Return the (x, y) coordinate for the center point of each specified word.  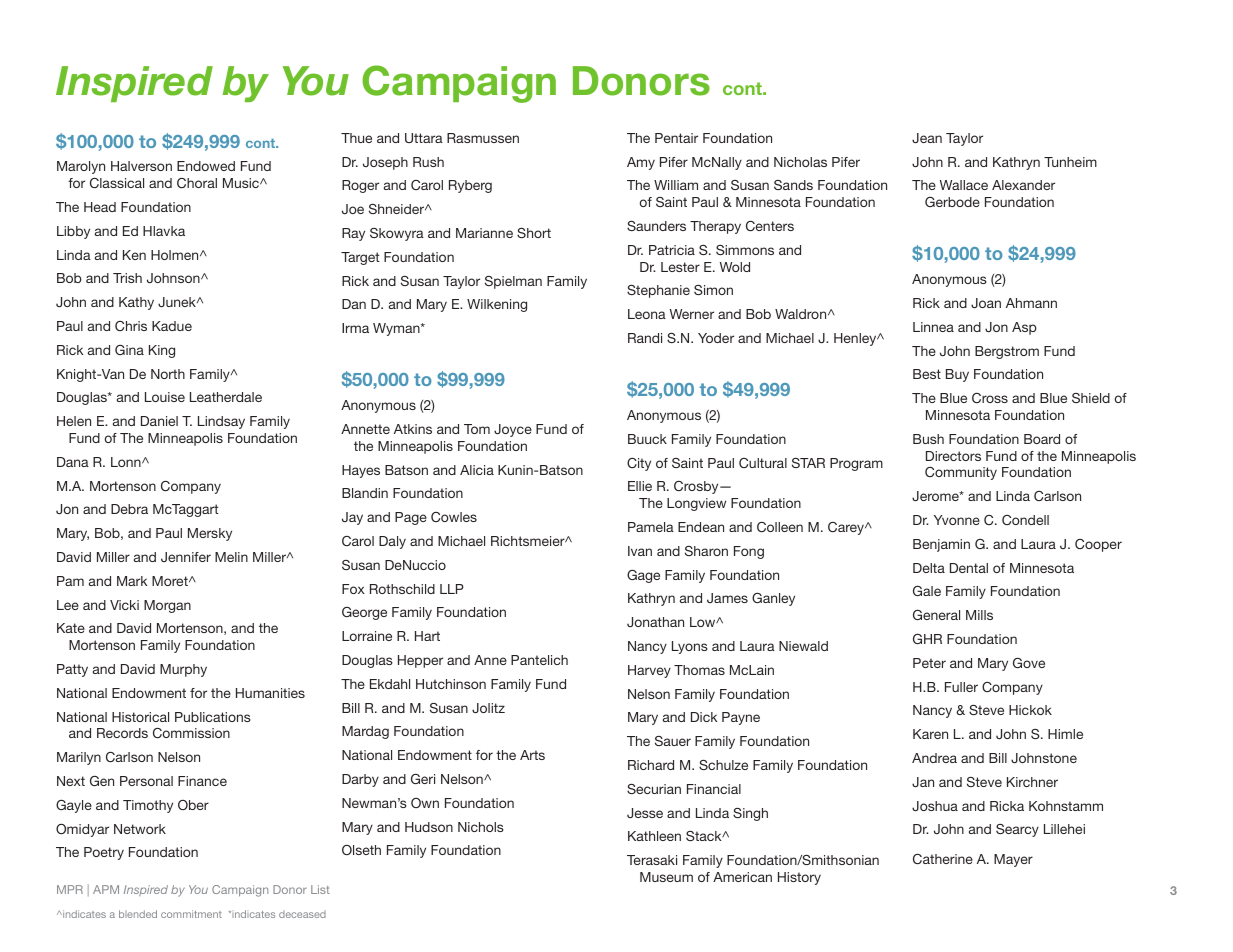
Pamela (651, 527)
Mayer (1013, 860)
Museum (666, 877)
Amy (641, 163)
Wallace (964, 185)
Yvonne (957, 520)
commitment (191, 914)
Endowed (206, 166)
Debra (129, 509)
